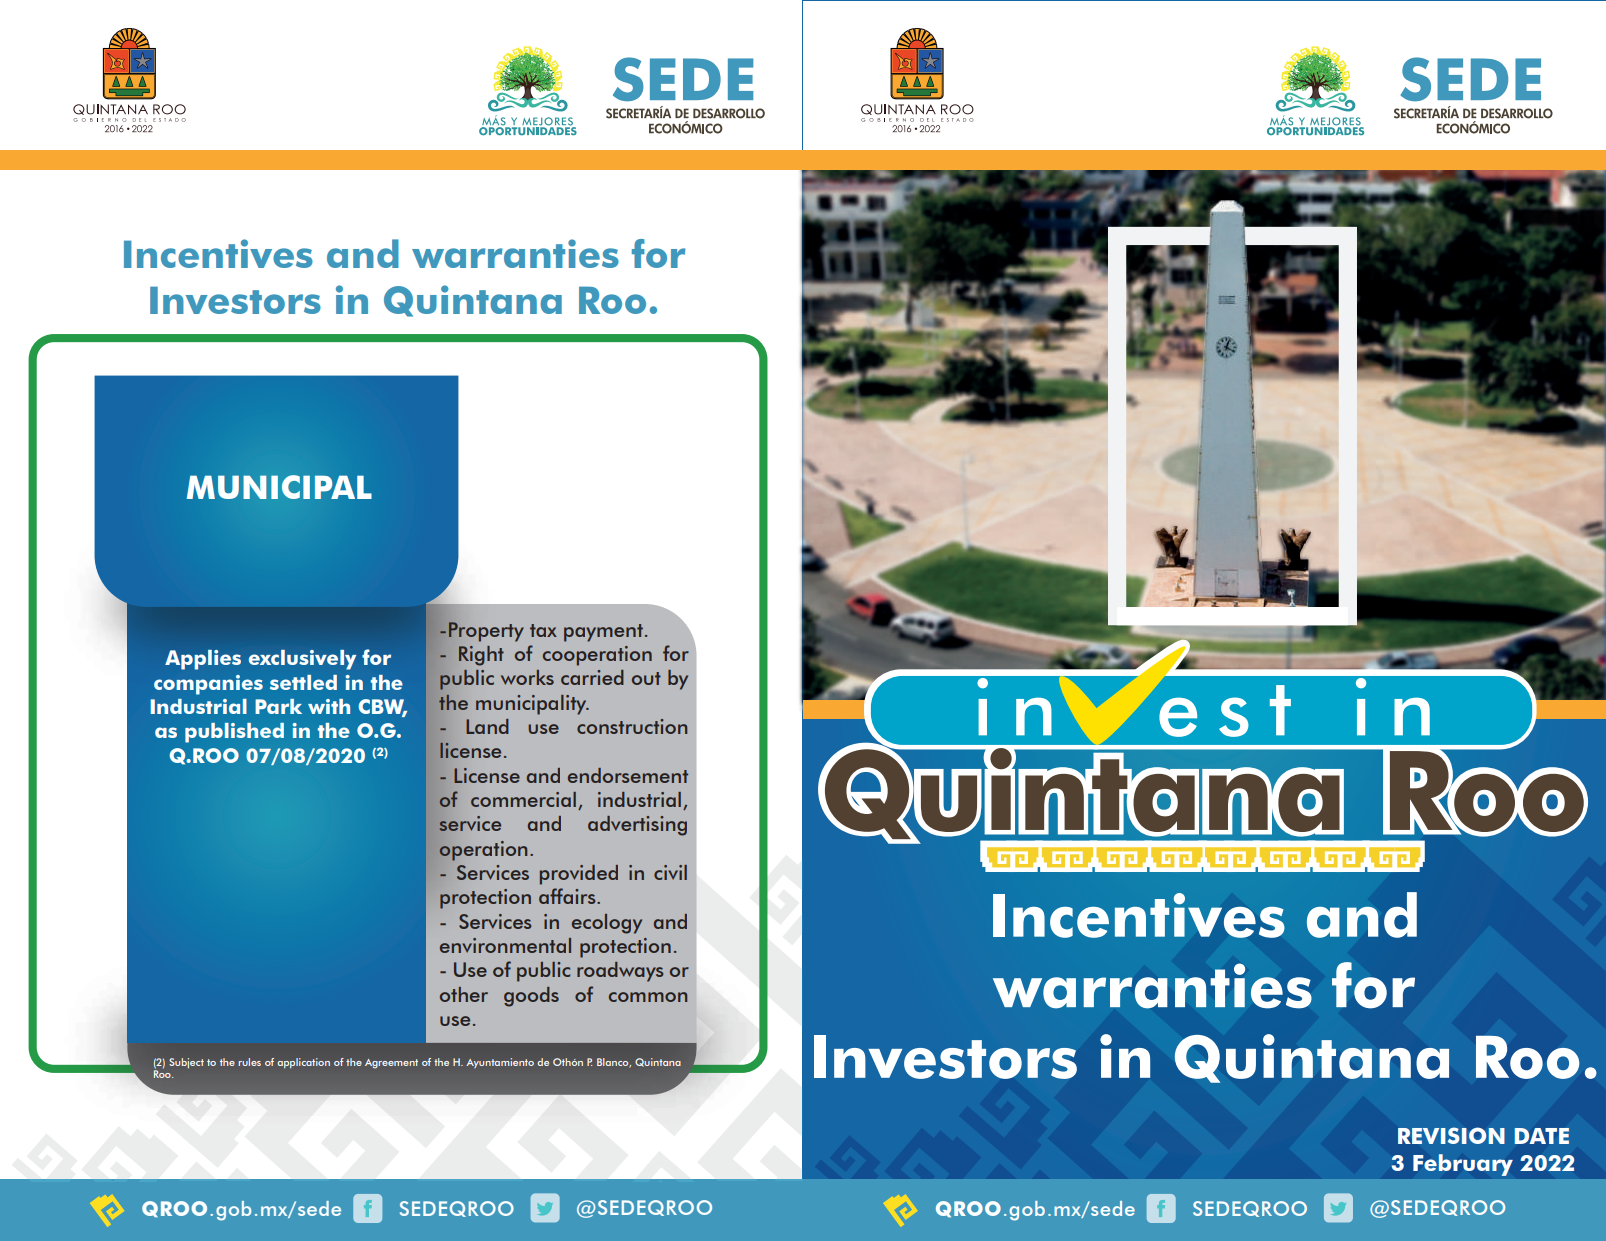 The width and height of the screenshot is (1606, 1241). I want to click on REVISION, so click(1451, 1135).
